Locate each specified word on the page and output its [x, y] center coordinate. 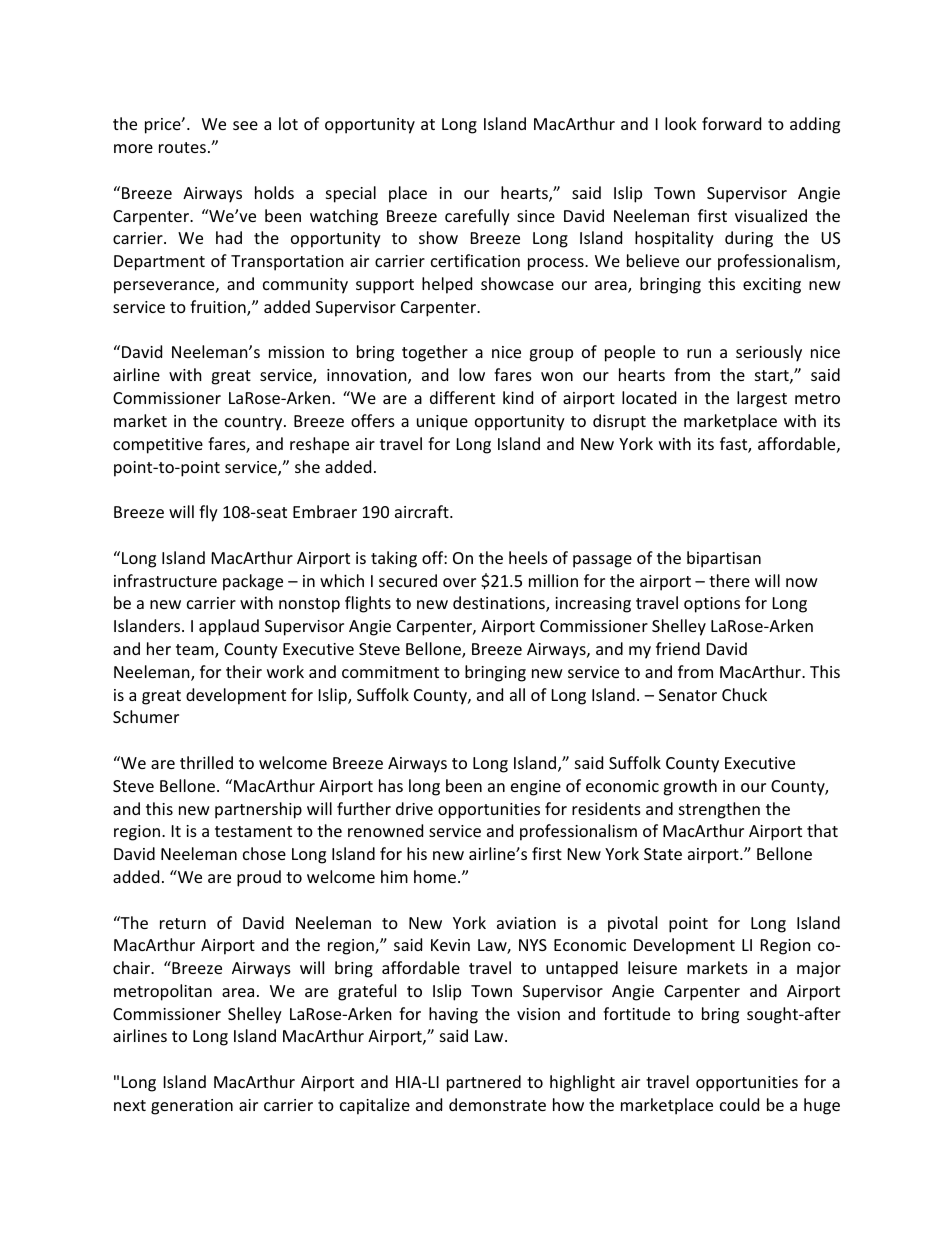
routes [182, 147]
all [517, 694]
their [244, 671]
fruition [219, 308]
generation [192, 1107]
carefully [477, 217]
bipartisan [724, 559]
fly [208, 513]
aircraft [423, 511]
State [663, 854]
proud [259, 878]
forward [731, 123]
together [435, 353]
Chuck [744, 694]
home [435, 876]
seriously [769, 353]
